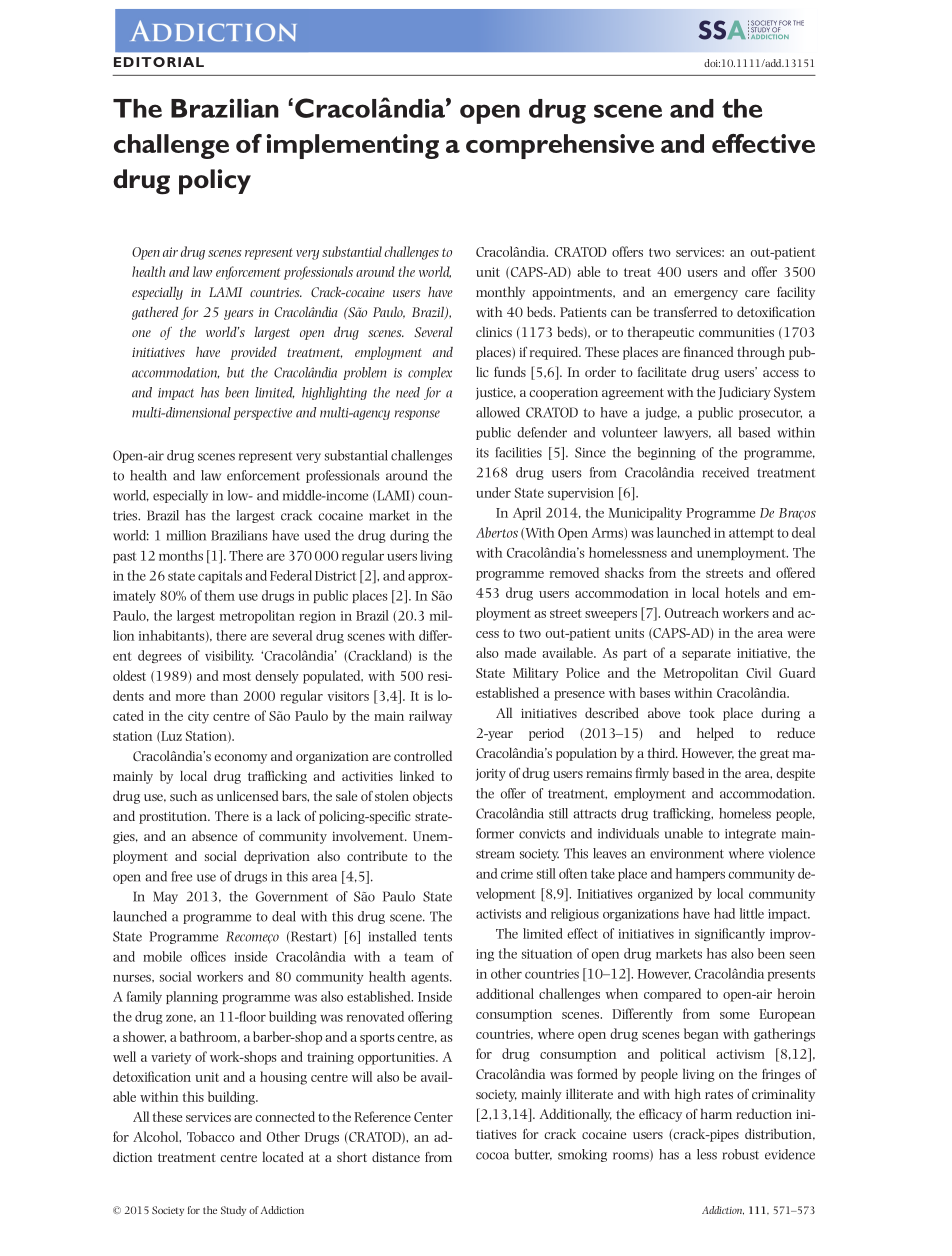 The width and height of the page is (952, 1256). Describe the element at coordinates (159, 62) in the page. I see `EDITORIAL` at that location.
